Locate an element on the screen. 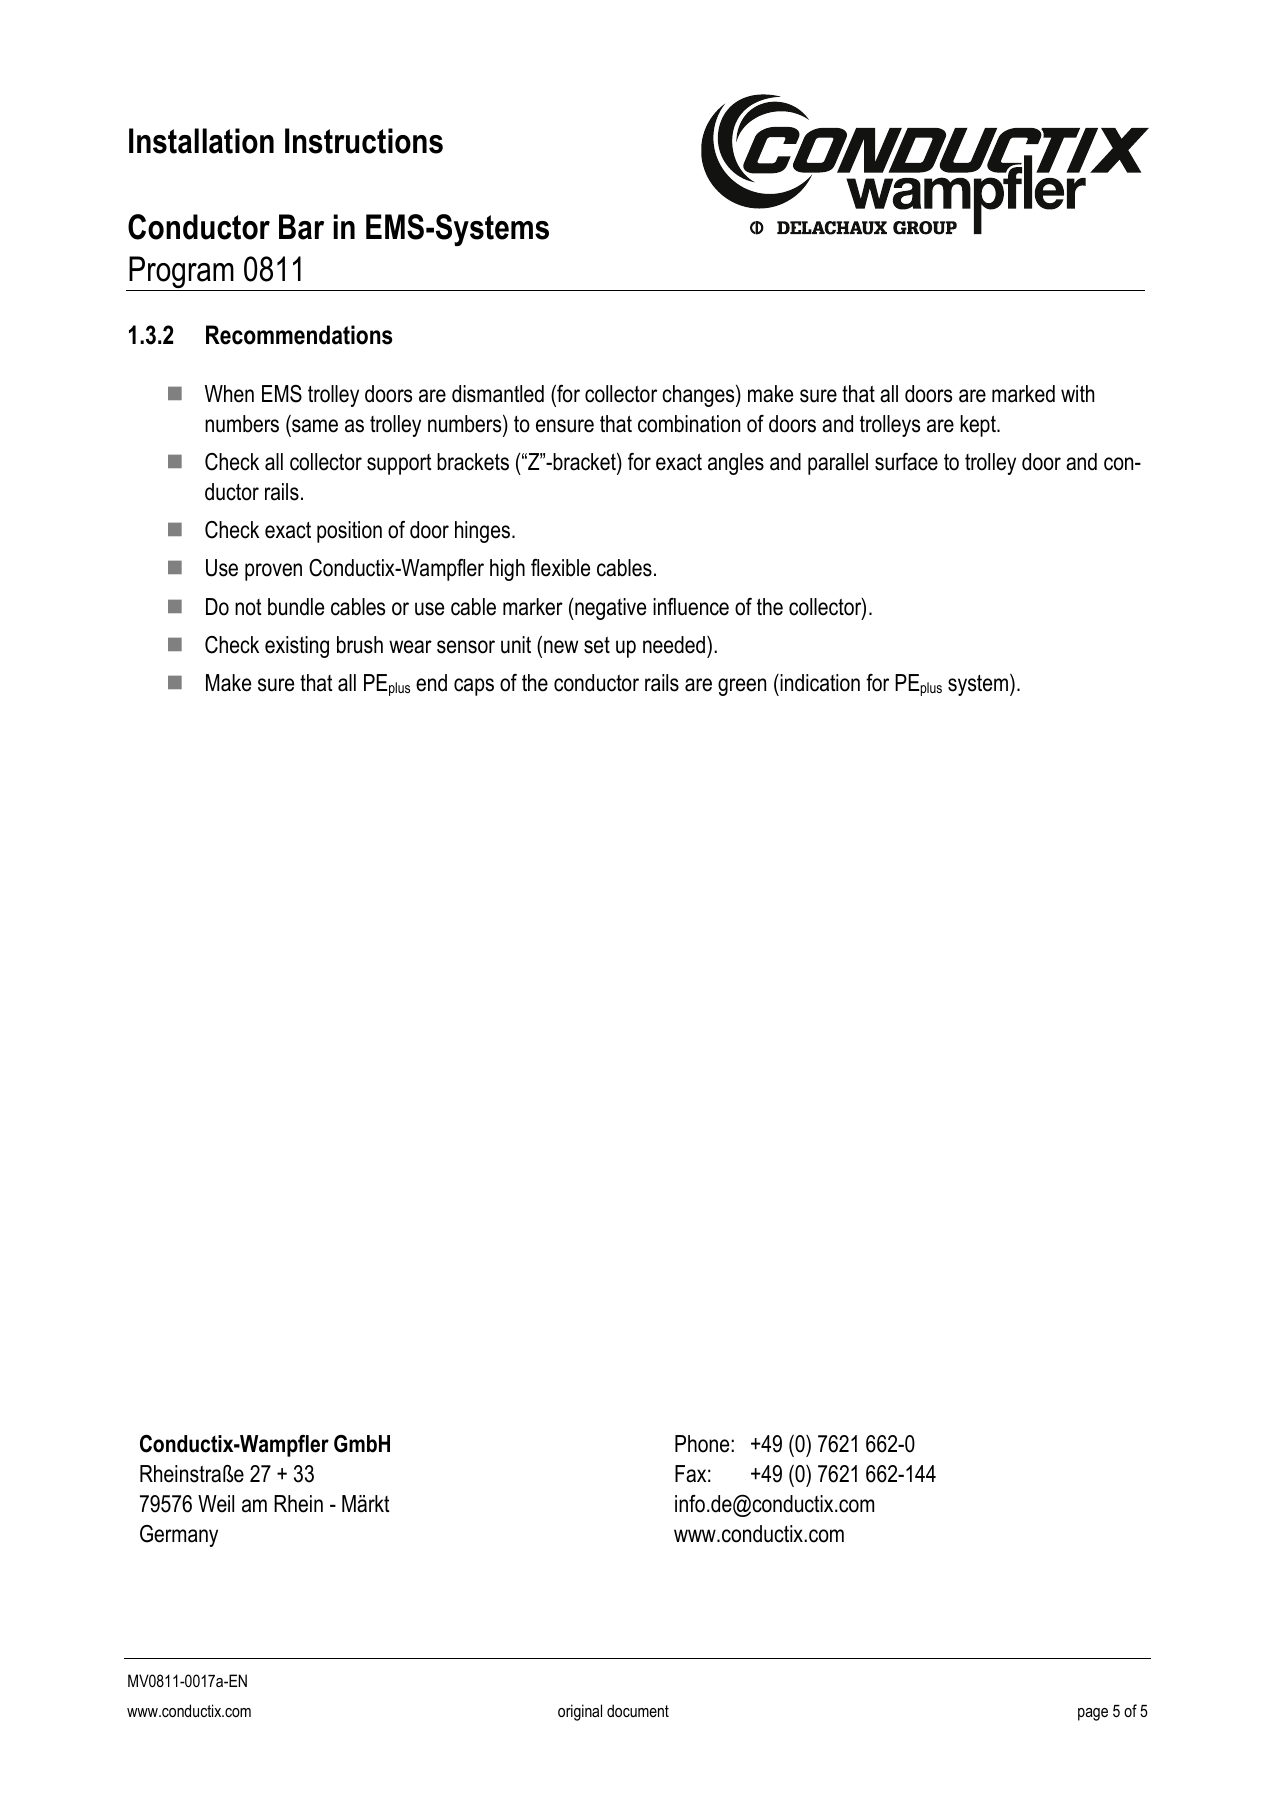 This screenshot has height=1803, width=1275. existing is located at coordinates (297, 647).
